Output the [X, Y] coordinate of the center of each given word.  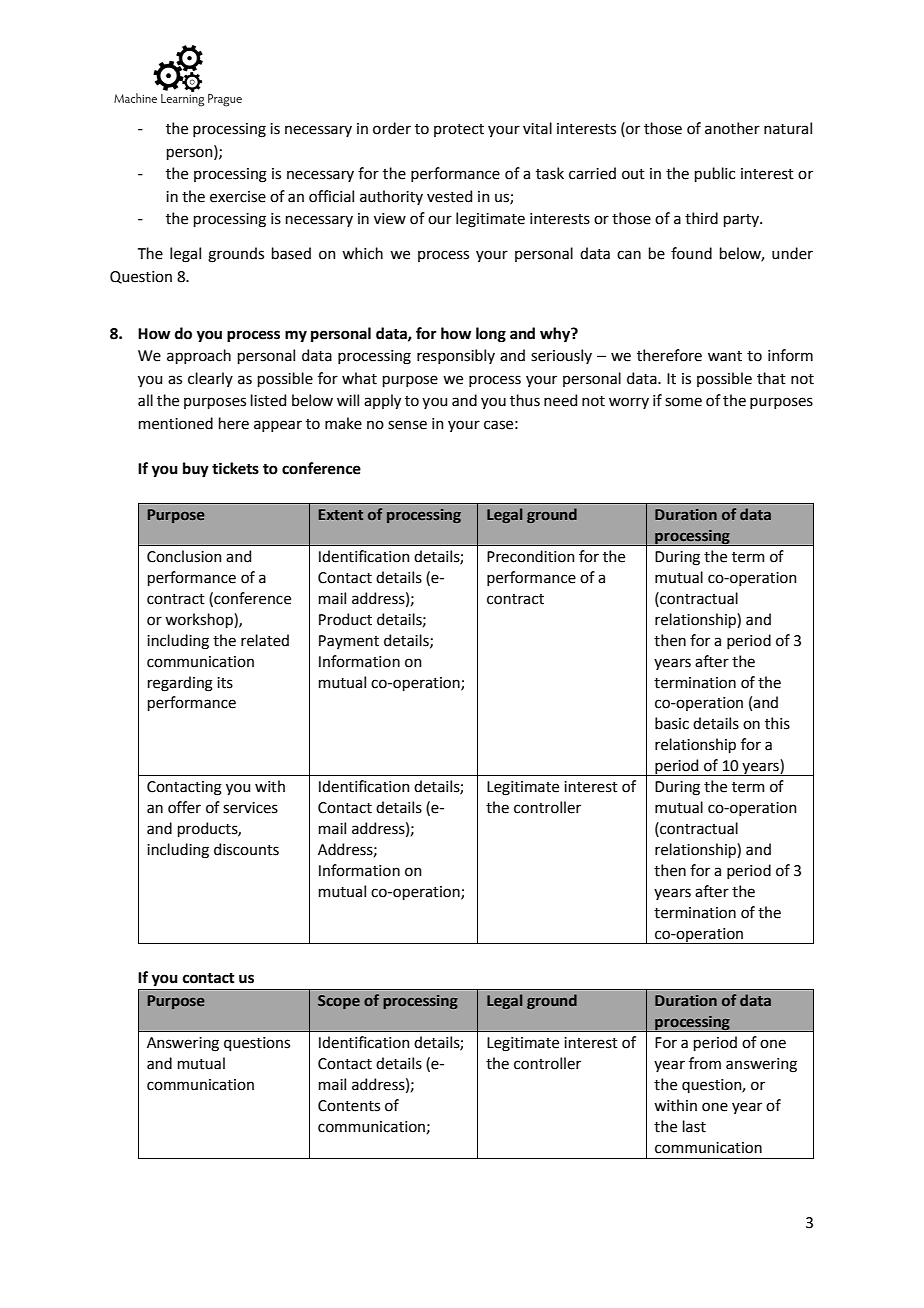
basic [672, 723]
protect [459, 130]
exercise [238, 197]
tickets [235, 468]
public [715, 174]
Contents [349, 1106]
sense [407, 425]
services [250, 808]
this [777, 723]
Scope [339, 1002]
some [683, 402]
